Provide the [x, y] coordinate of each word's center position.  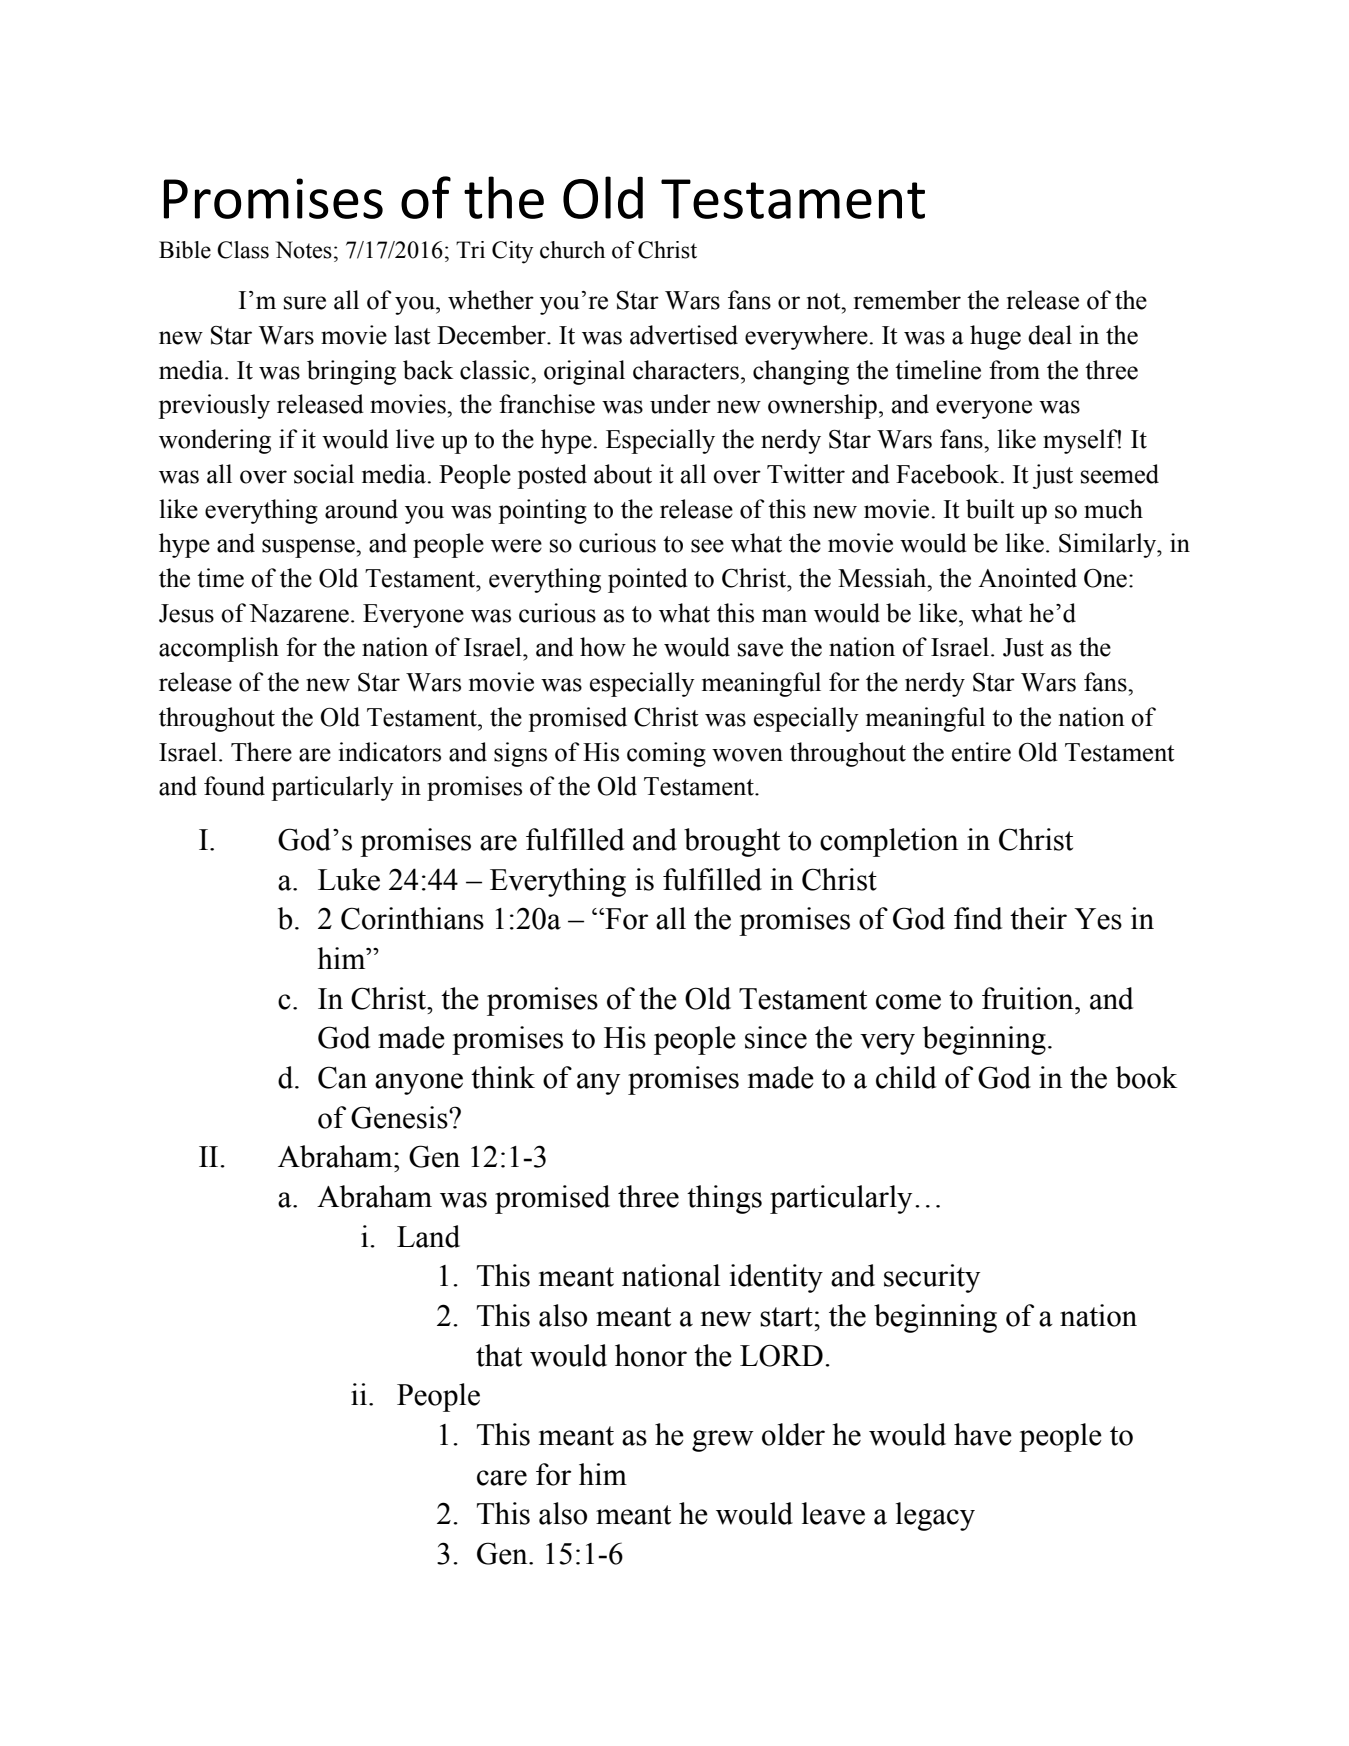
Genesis [400, 1117]
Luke [349, 879]
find [978, 918]
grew [723, 1441]
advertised [684, 335]
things [724, 1199]
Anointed [1027, 578]
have [983, 1434]
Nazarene [299, 613]
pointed [648, 580]
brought [732, 842]
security [932, 1278]
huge [995, 337]
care [502, 1478]
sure [305, 303]
